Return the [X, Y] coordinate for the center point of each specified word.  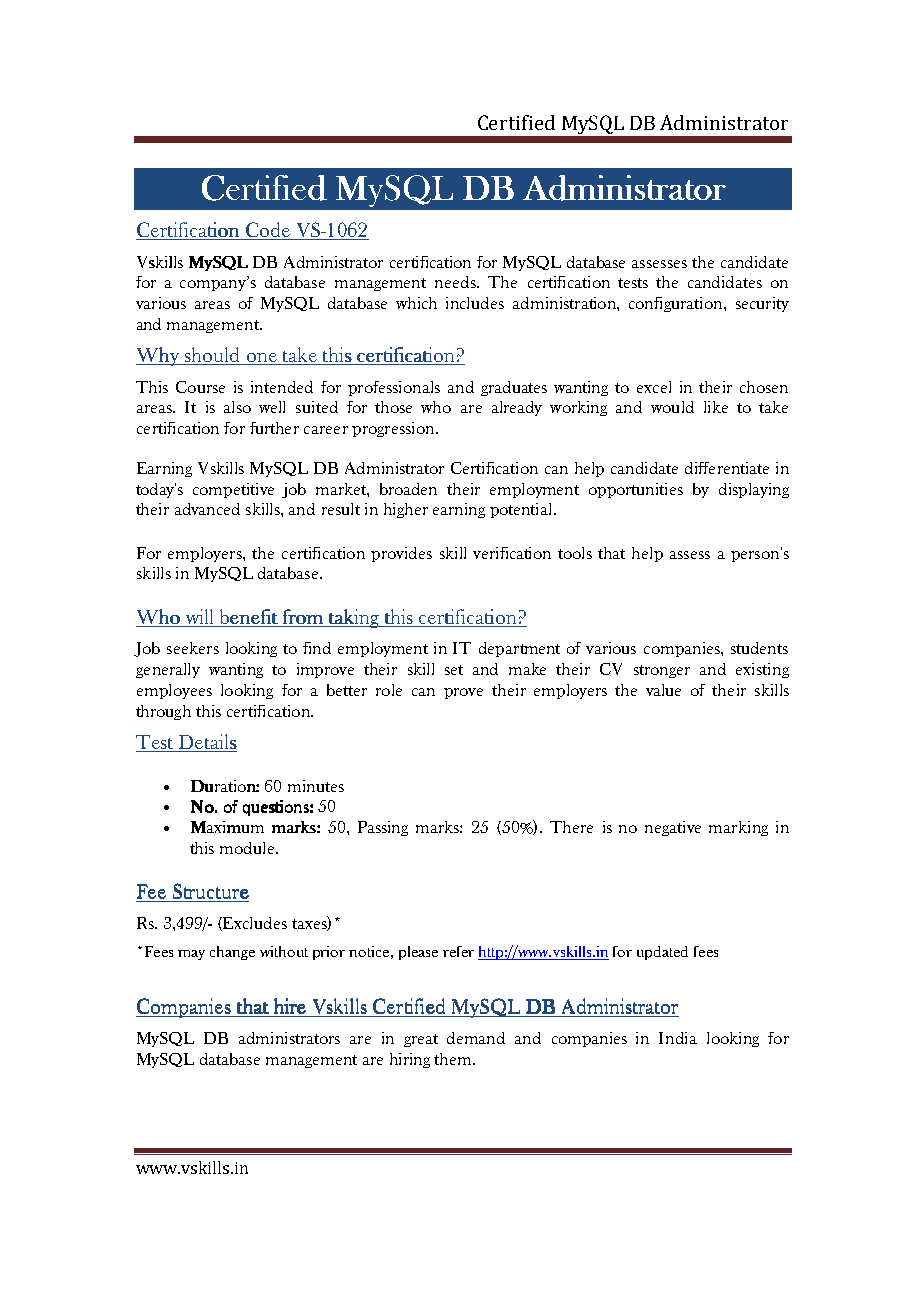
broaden [408, 489]
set [454, 670]
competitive [233, 490]
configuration [677, 304]
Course [200, 387]
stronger [662, 671]
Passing [383, 828]
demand [476, 1038]
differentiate [727, 468]
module [248, 848]
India [678, 1038]
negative [673, 828]
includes [475, 303]
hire [290, 1006]
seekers [193, 648]
